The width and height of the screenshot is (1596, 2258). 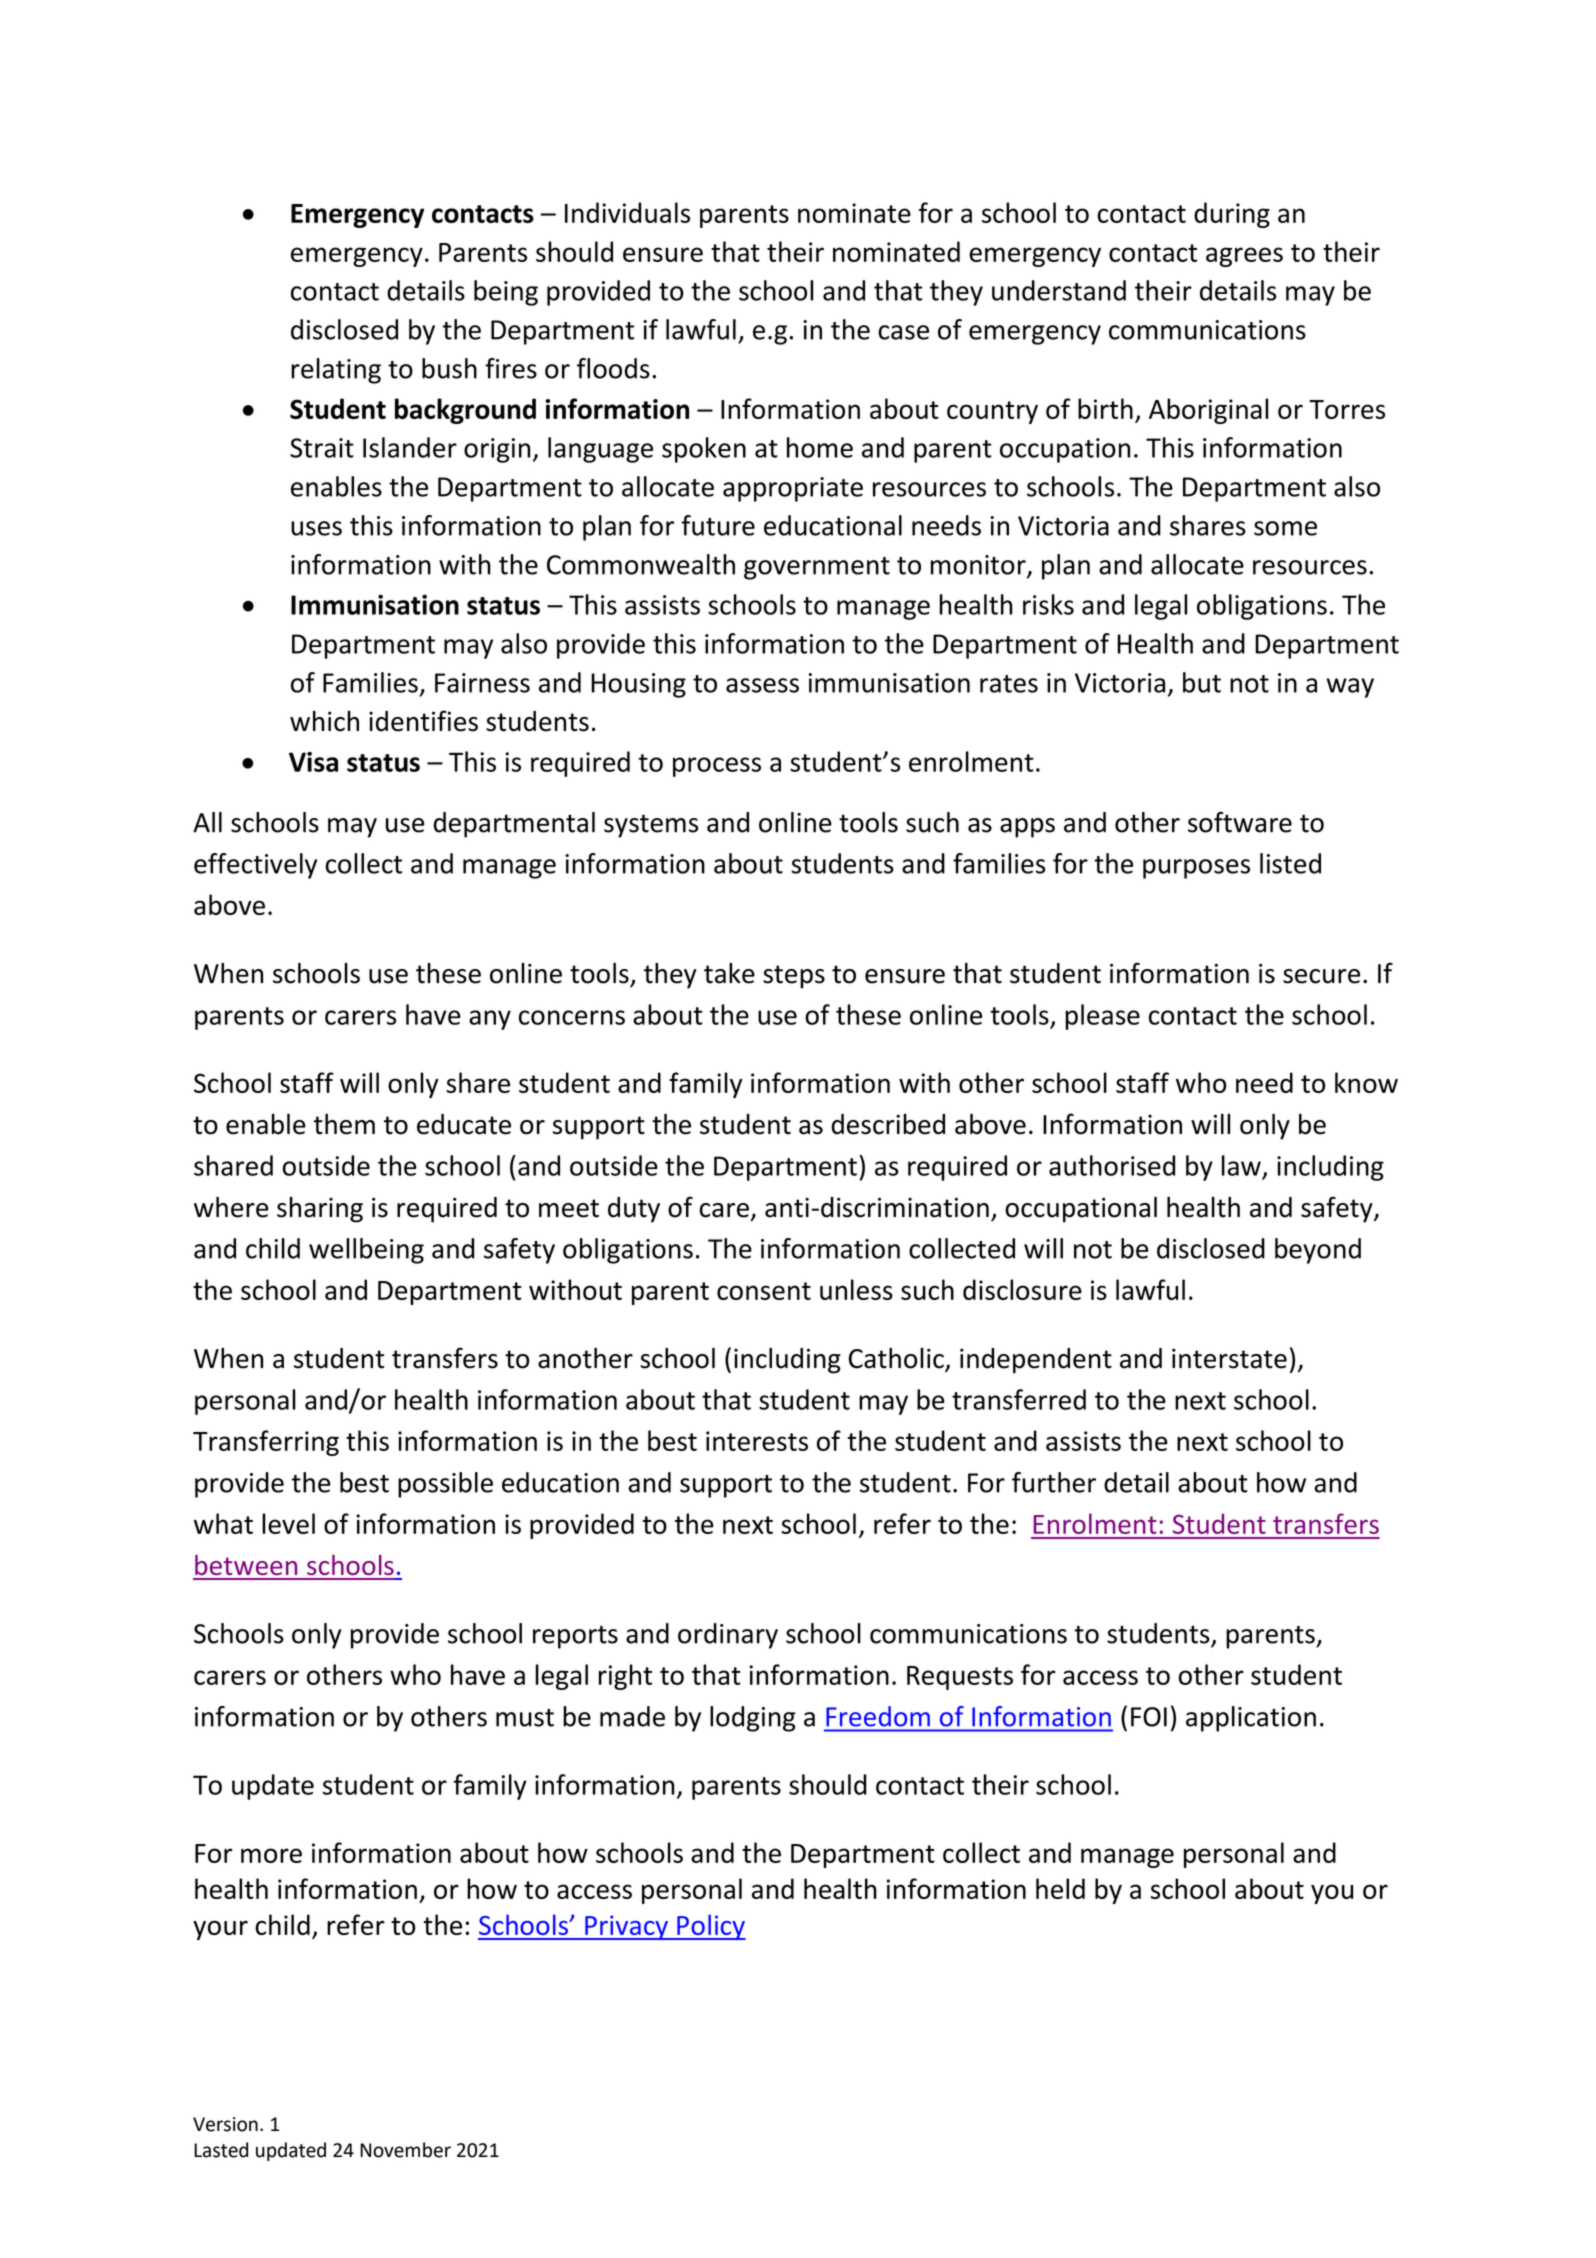 What do you see at coordinates (320, 1210) in the screenshot?
I see `sharing` at bounding box center [320, 1210].
